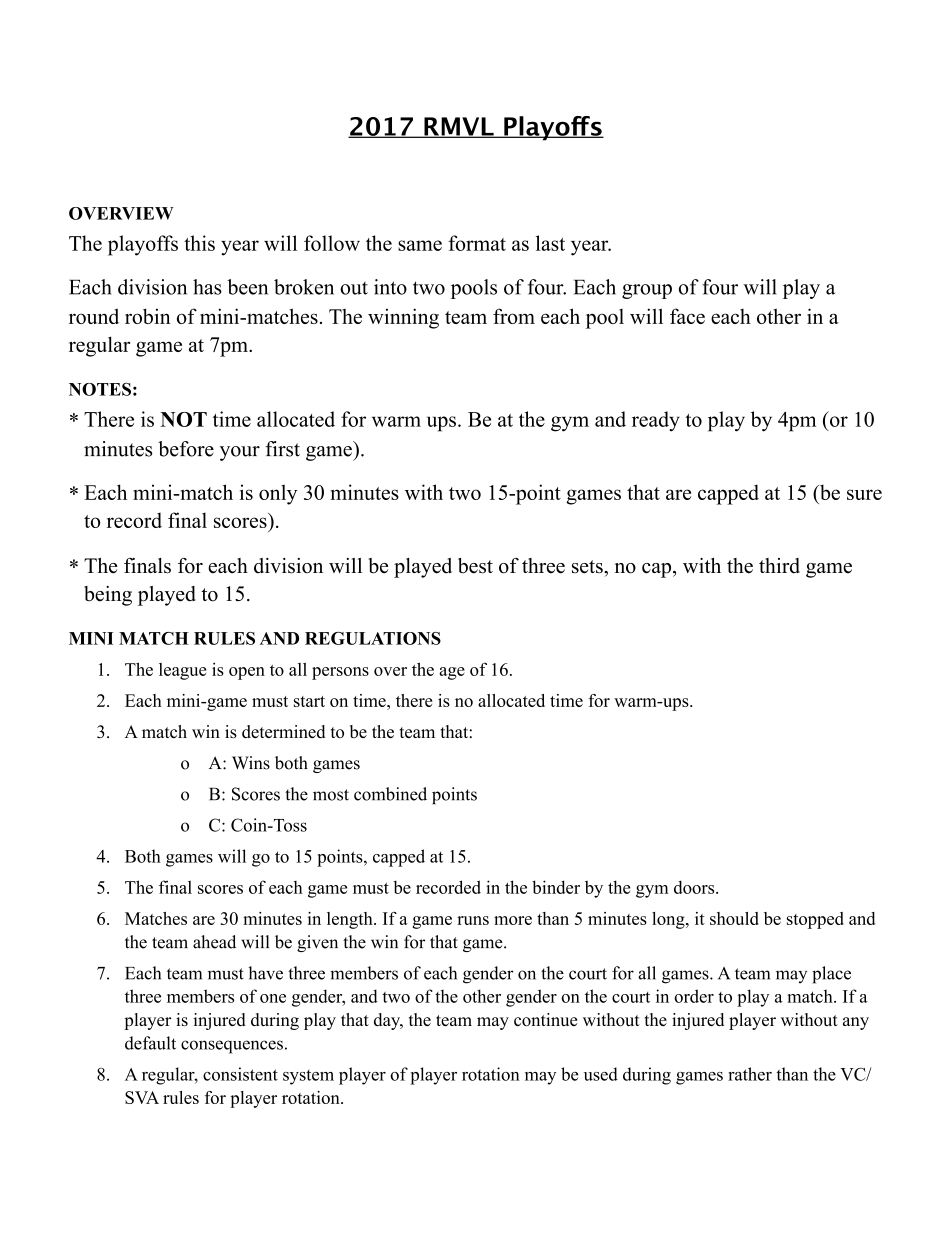 This screenshot has width=952, height=1233. I want to click on third, so click(779, 566).
